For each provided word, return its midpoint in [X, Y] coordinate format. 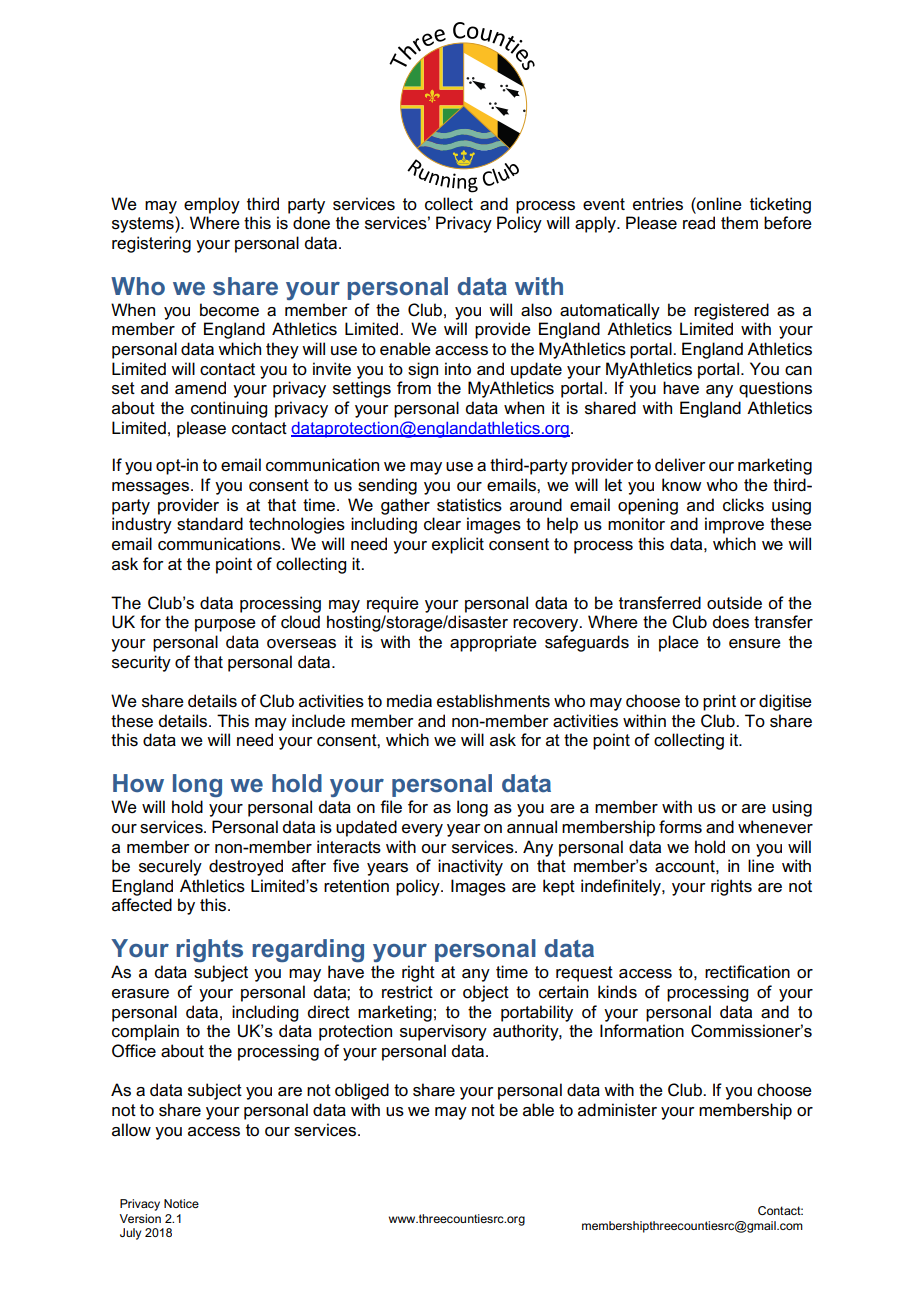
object [486, 993]
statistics [469, 505]
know [681, 484]
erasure [140, 994]
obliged [362, 1091]
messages [152, 488]
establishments [493, 701]
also [536, 310]
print [719, 702]
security [141, 663]
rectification [747, 972]
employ [212, 205]
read [699, 223]
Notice [181, 1203]
